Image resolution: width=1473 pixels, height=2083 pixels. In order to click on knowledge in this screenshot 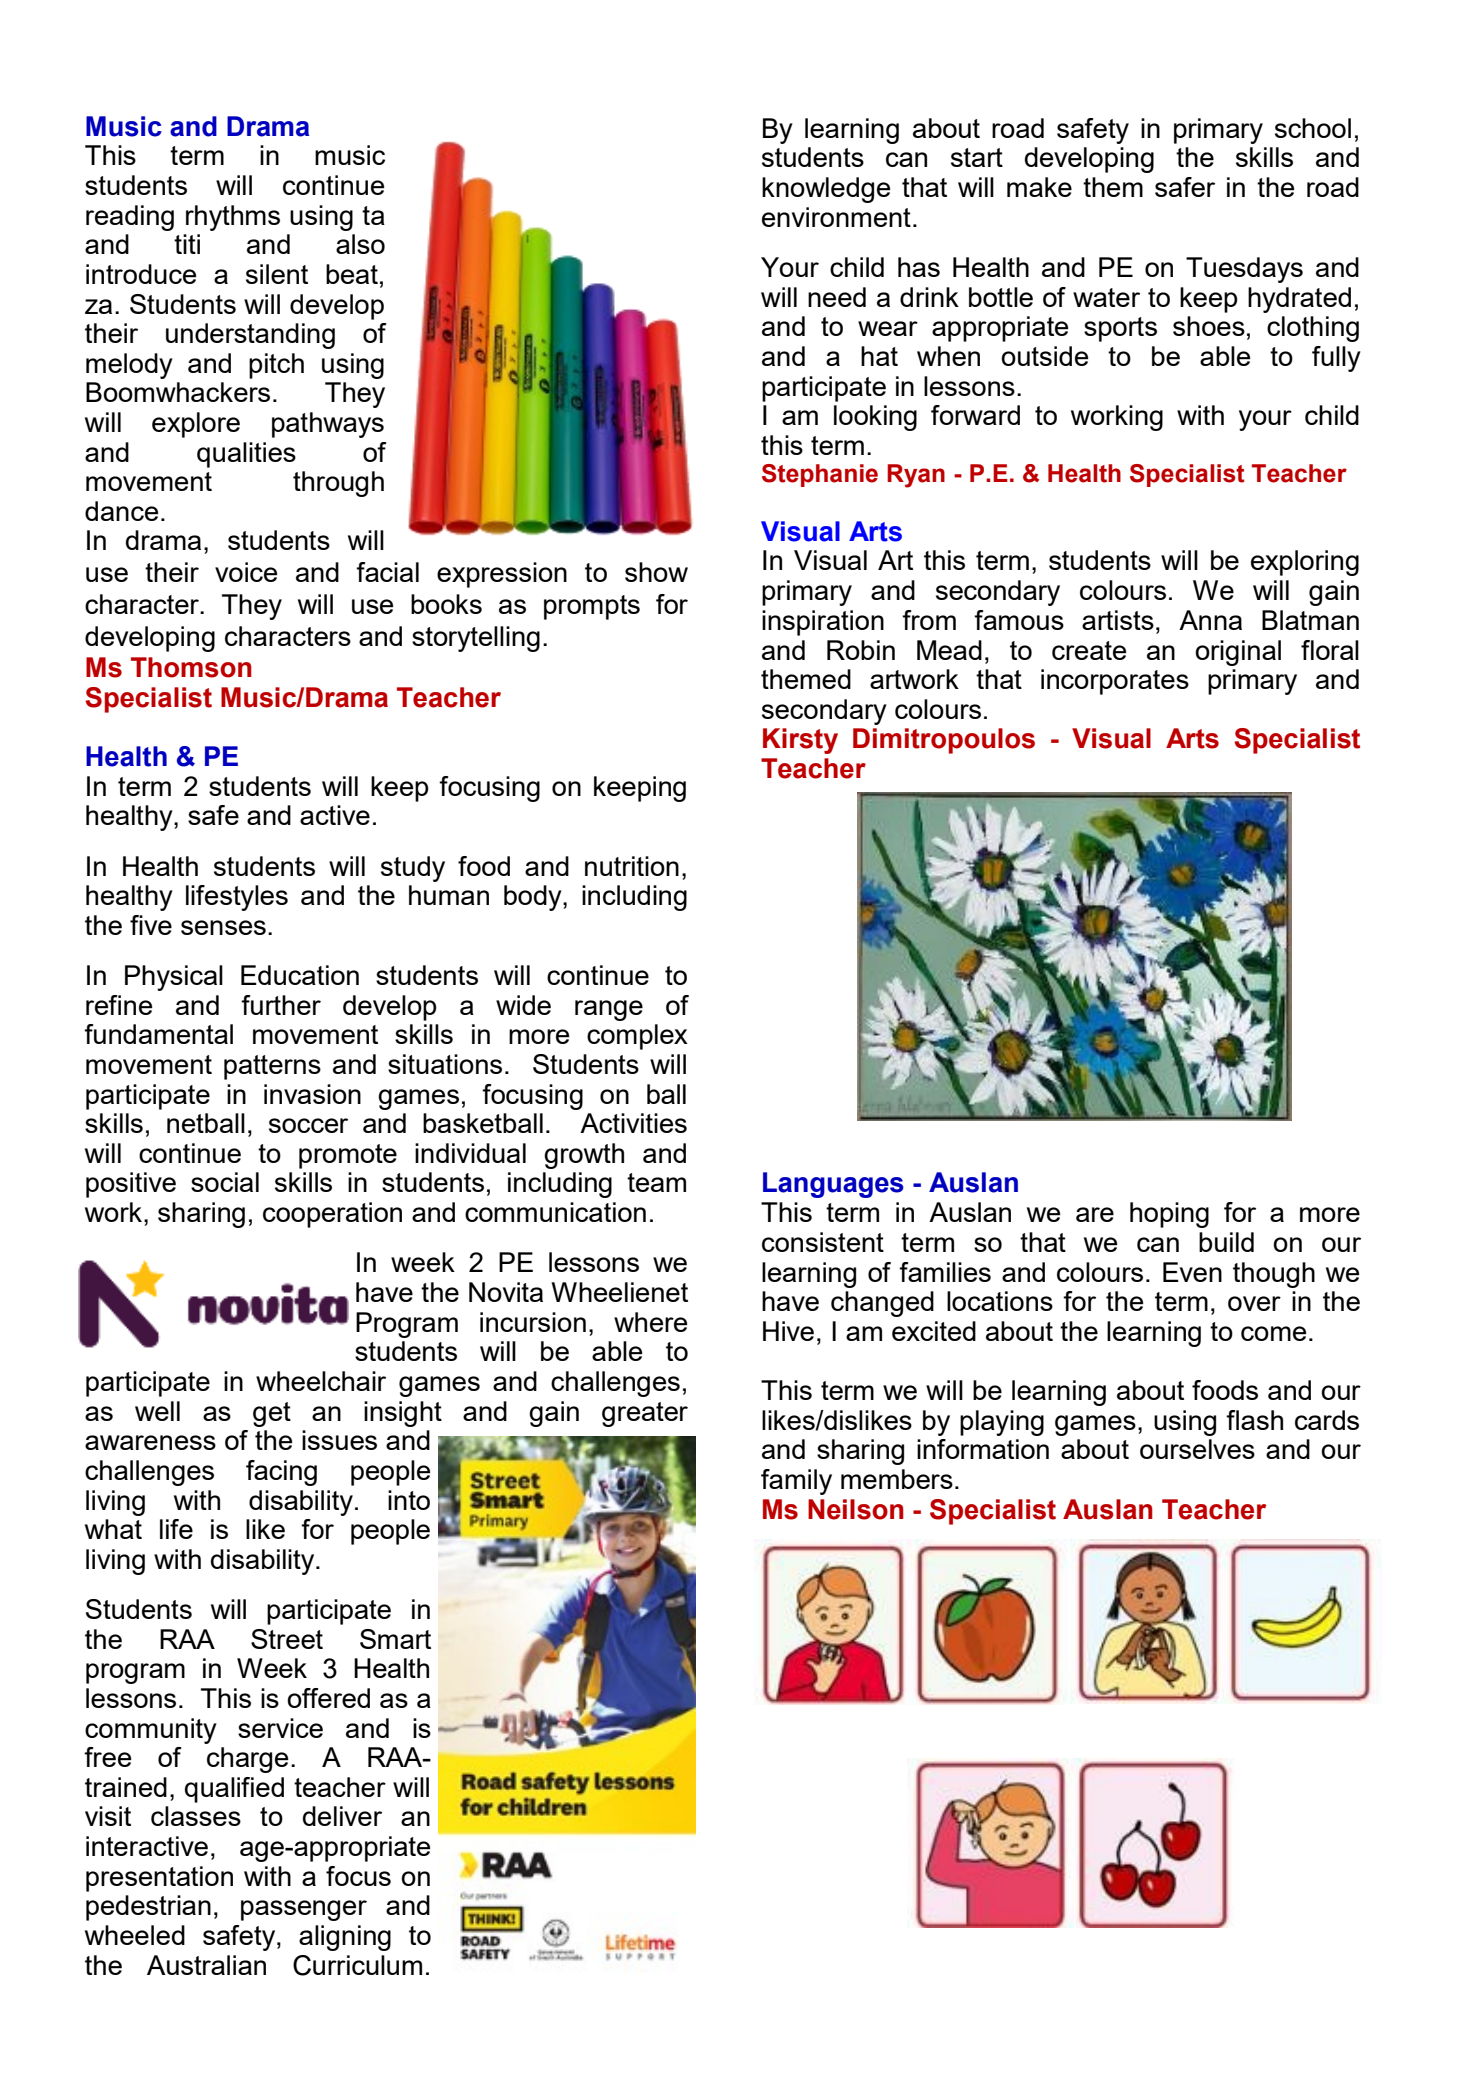, I will do `click(826, 190)`.
